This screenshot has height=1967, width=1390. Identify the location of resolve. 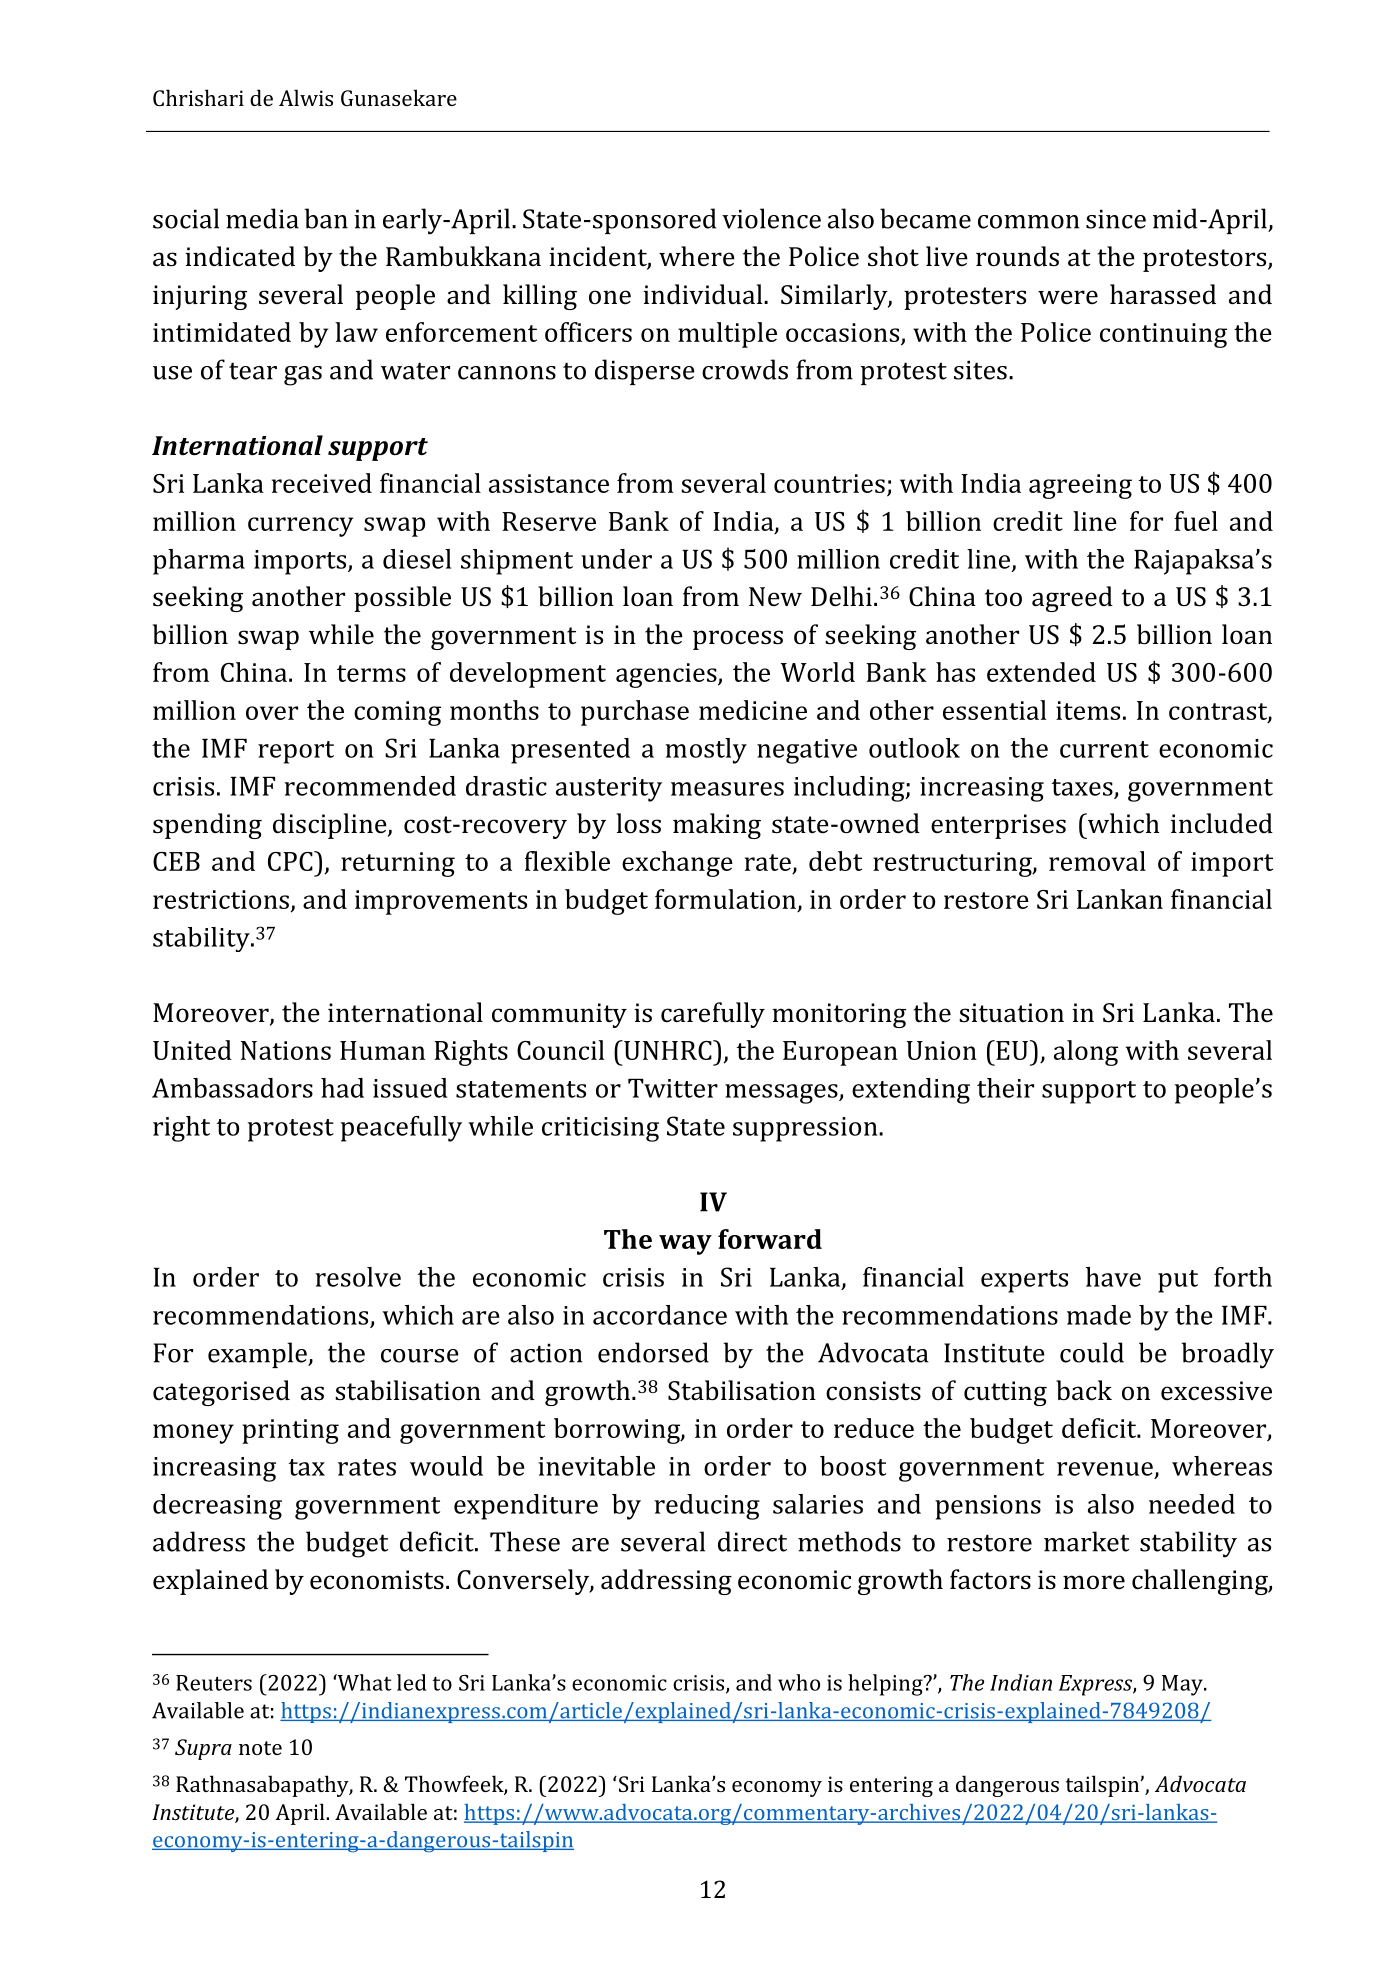
(358, 1277).
